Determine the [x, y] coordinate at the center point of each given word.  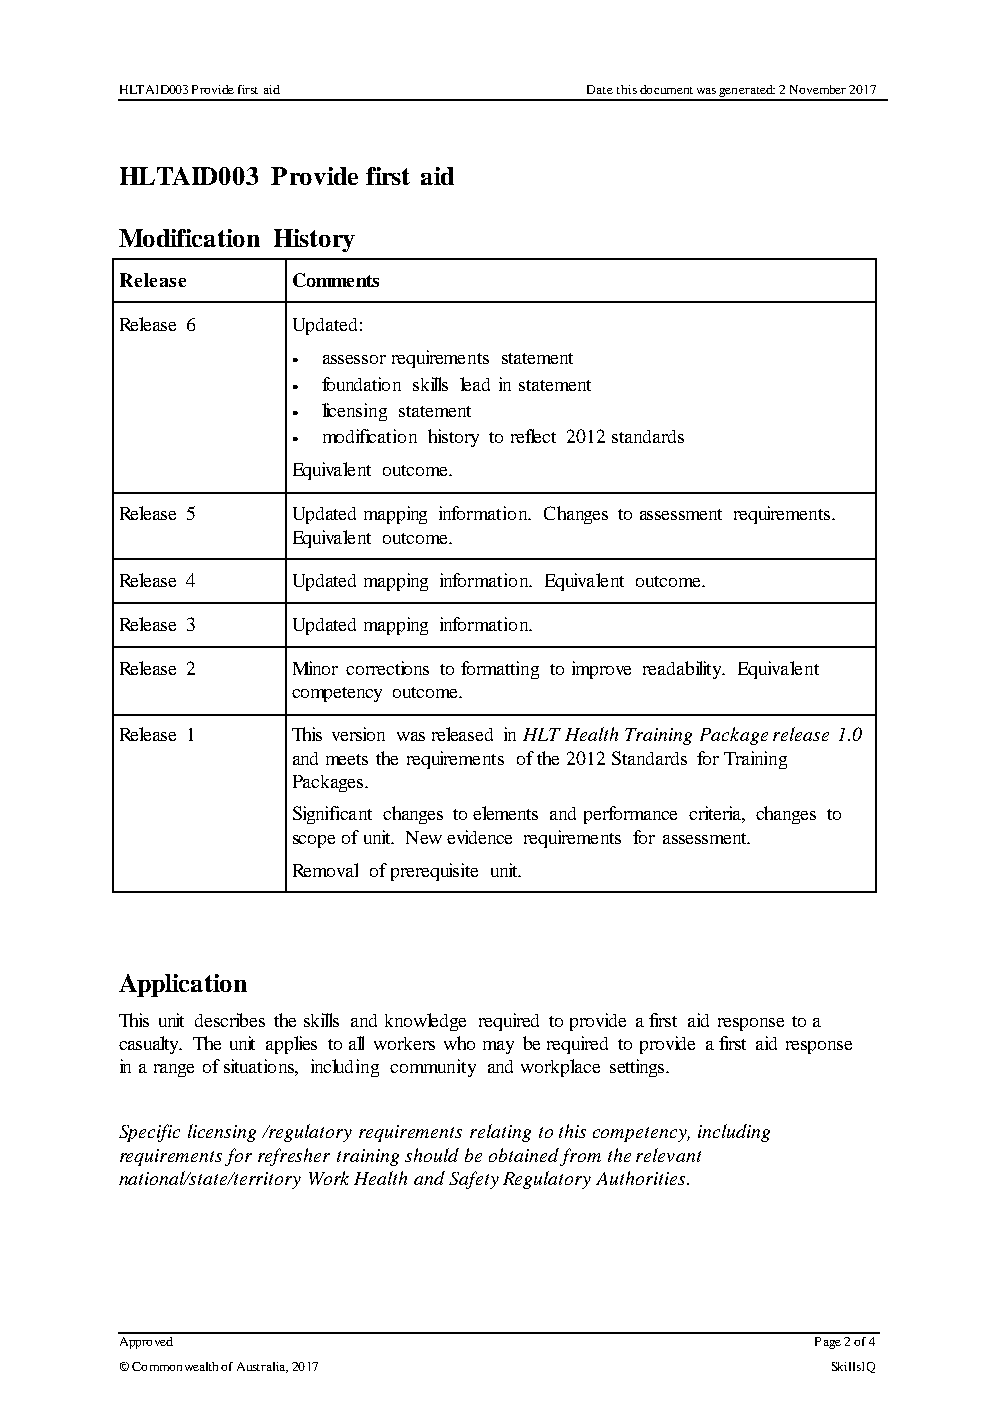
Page [828, 1343]
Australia [262, 1367]
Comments [336, 280]
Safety [474, 1180]
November [818, 89]
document [666, 89]
